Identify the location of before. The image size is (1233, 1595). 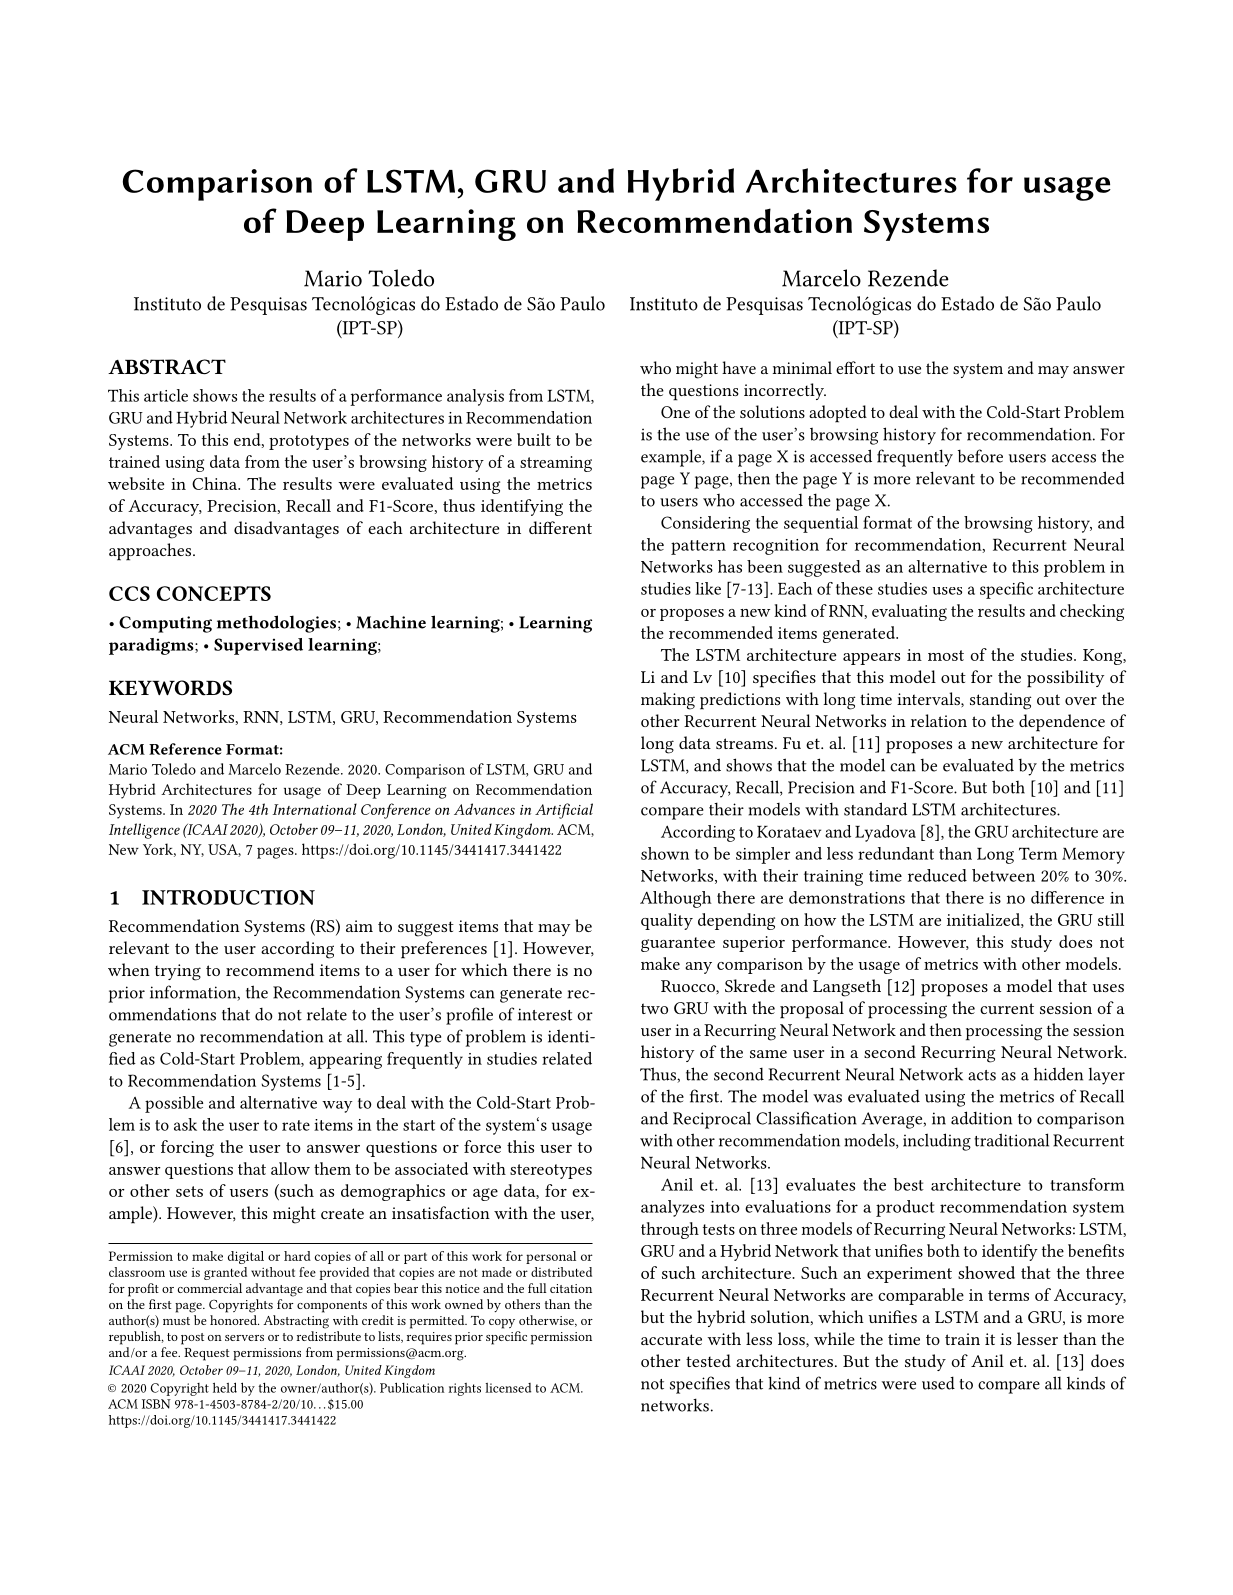
(980, 456).
